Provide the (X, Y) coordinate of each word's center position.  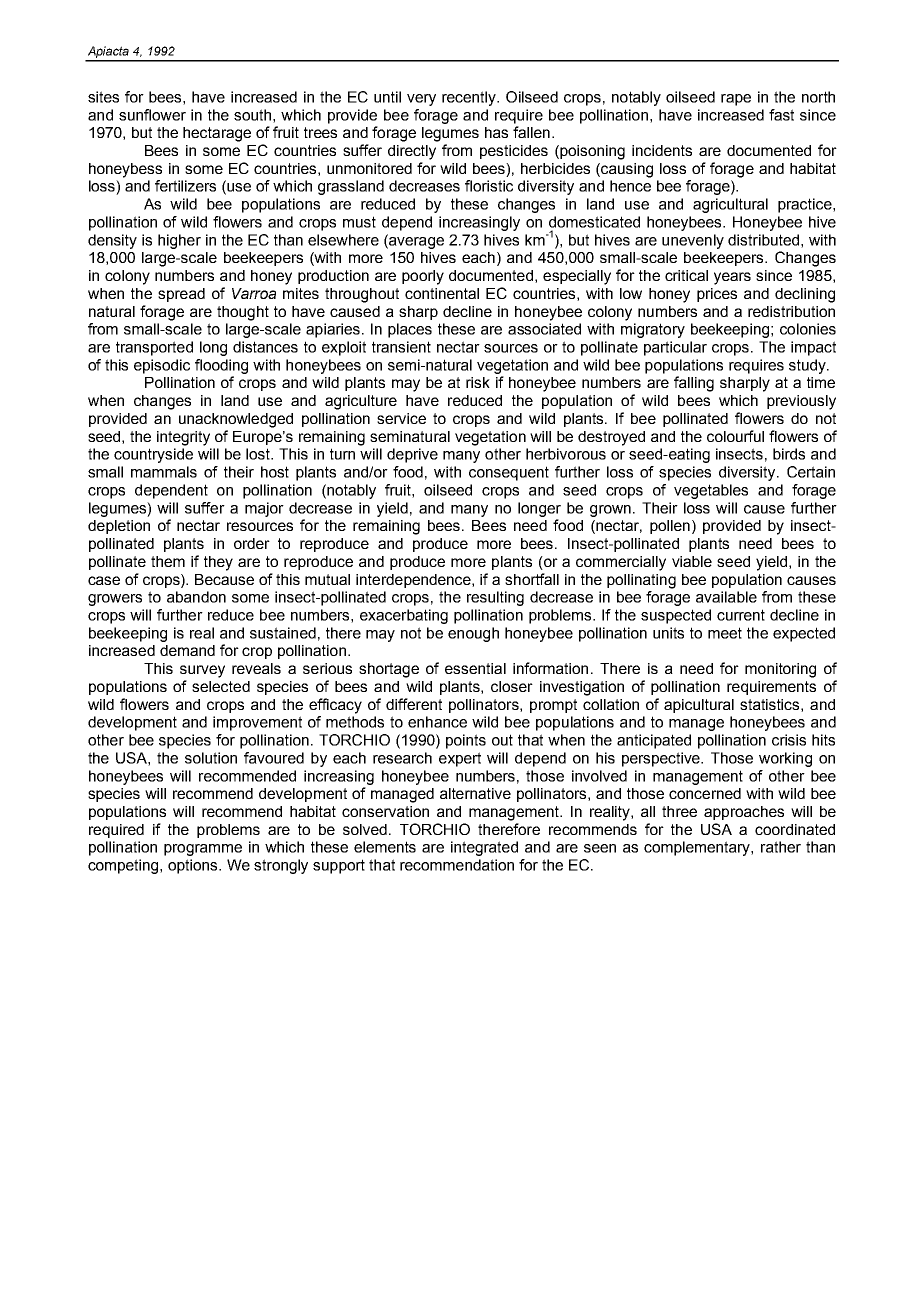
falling (694, 384)
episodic (162, 366)
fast (781, 115)
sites (103, 97)
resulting (495, 598)
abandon (196, 597)
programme (203, 850)
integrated (484, 848)
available (726, 597)
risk (478, 382)
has (496, 132)
